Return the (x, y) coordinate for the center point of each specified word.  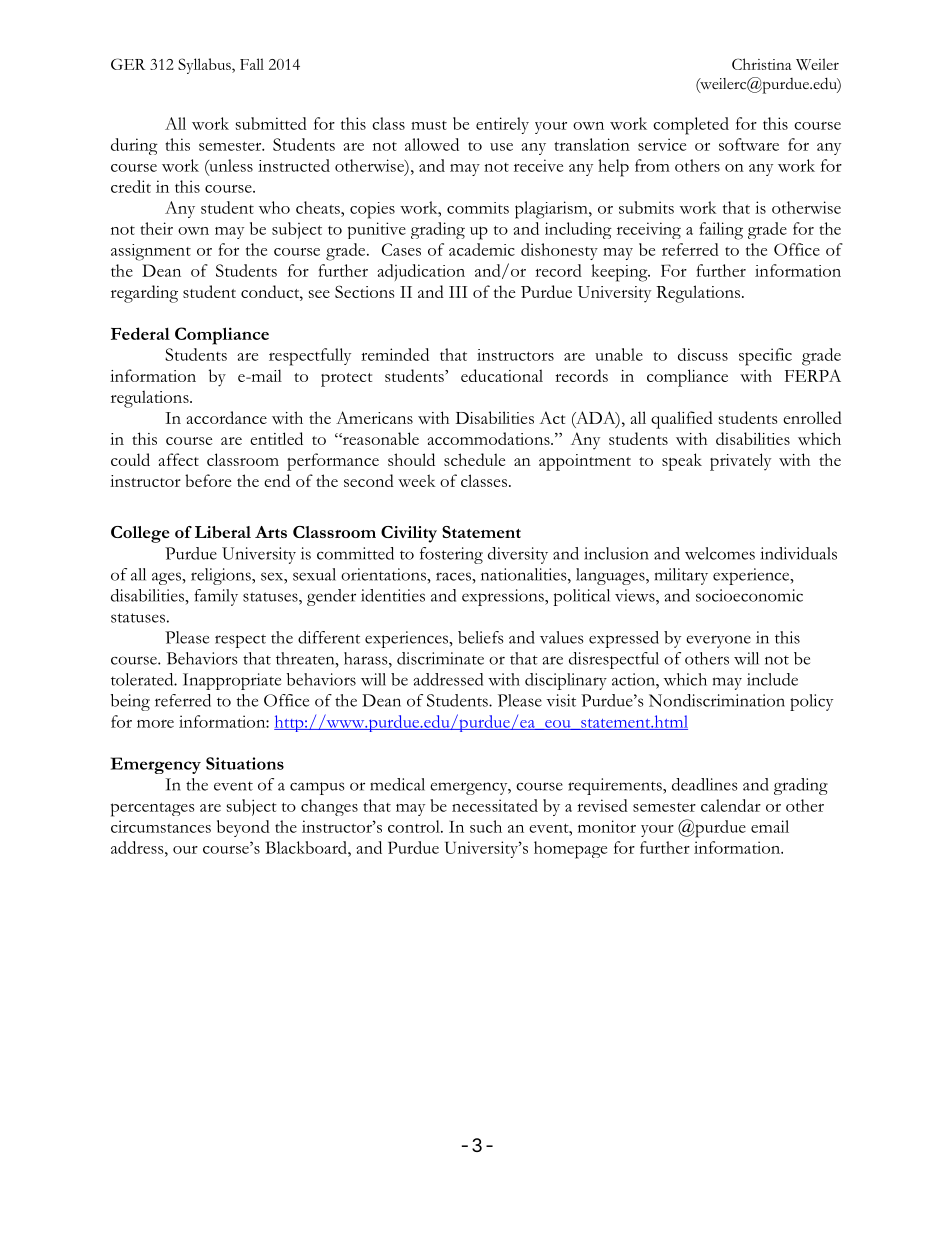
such (486, 826)
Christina (762, 64)
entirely (502, 125)
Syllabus (205, 66)
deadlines (705, 784)
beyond (243, 828)
